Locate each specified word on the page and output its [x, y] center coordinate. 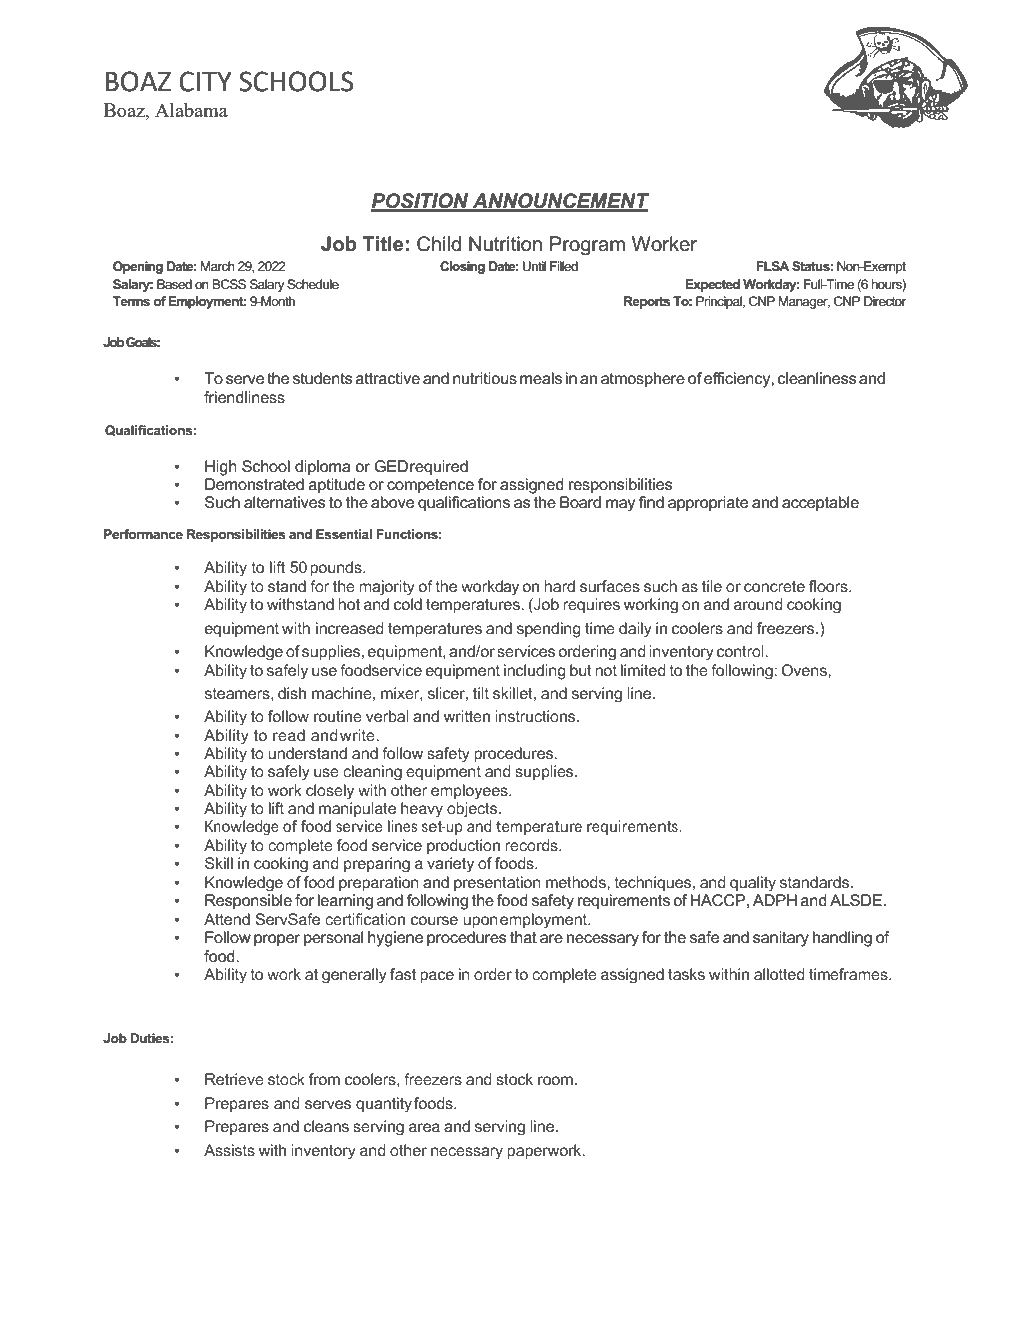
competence [430, 486]
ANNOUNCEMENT [560, 202]
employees [470, 792]
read [289, 735]
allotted [779, 974]
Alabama [191, 110]
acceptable [820, 503]
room [555, 1080]
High [221, 468]
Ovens [805, 670]
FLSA [773, 266]
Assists [229, 1150]
